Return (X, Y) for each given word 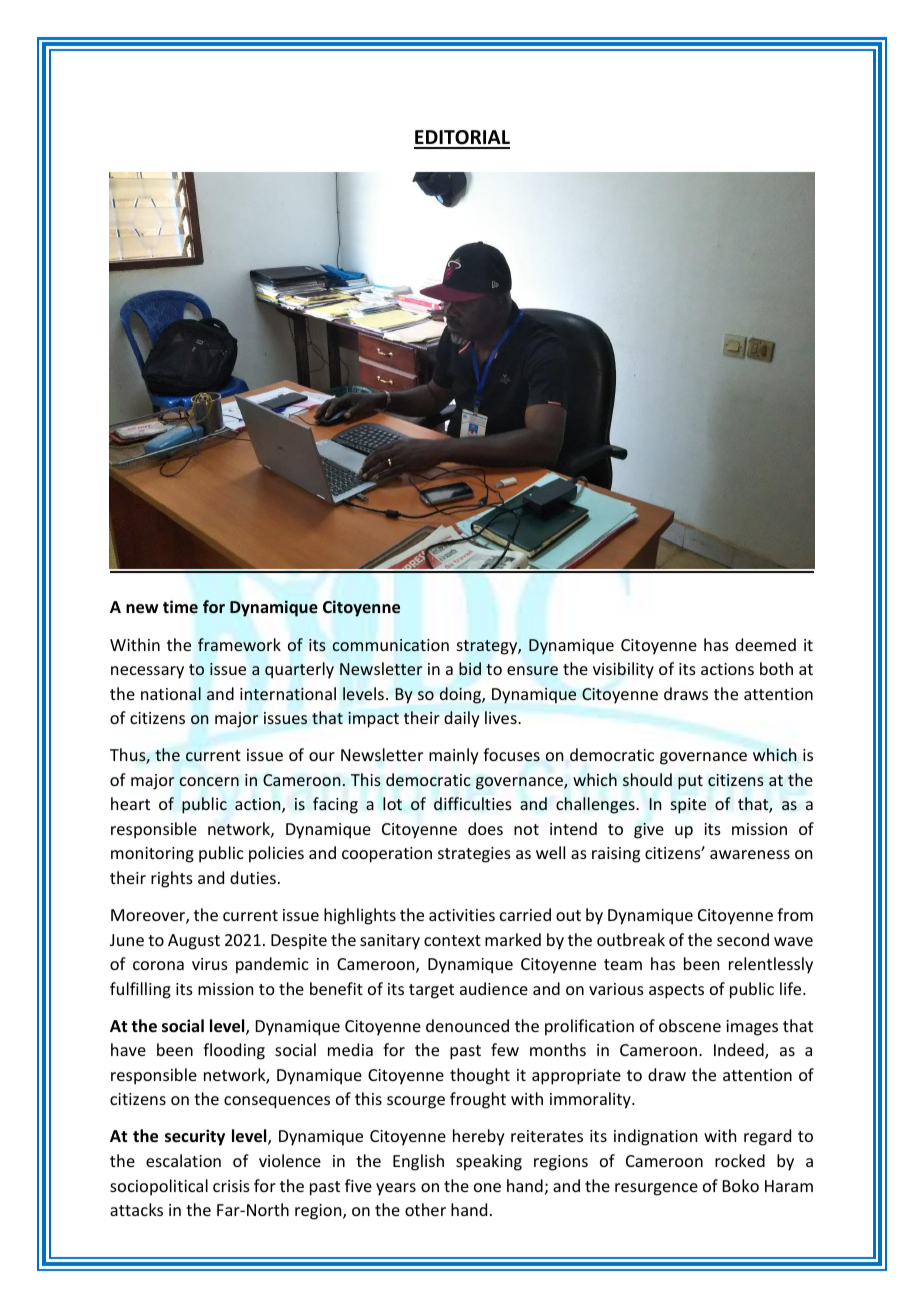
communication (391, 645)
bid (470, 668)
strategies (474, 855)
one (487, 1187)
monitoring (152, 855)
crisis (231, 1186)
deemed (765, 644)
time (180, 607)
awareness (750, 854)
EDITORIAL (462, 139)
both (776, 668)
